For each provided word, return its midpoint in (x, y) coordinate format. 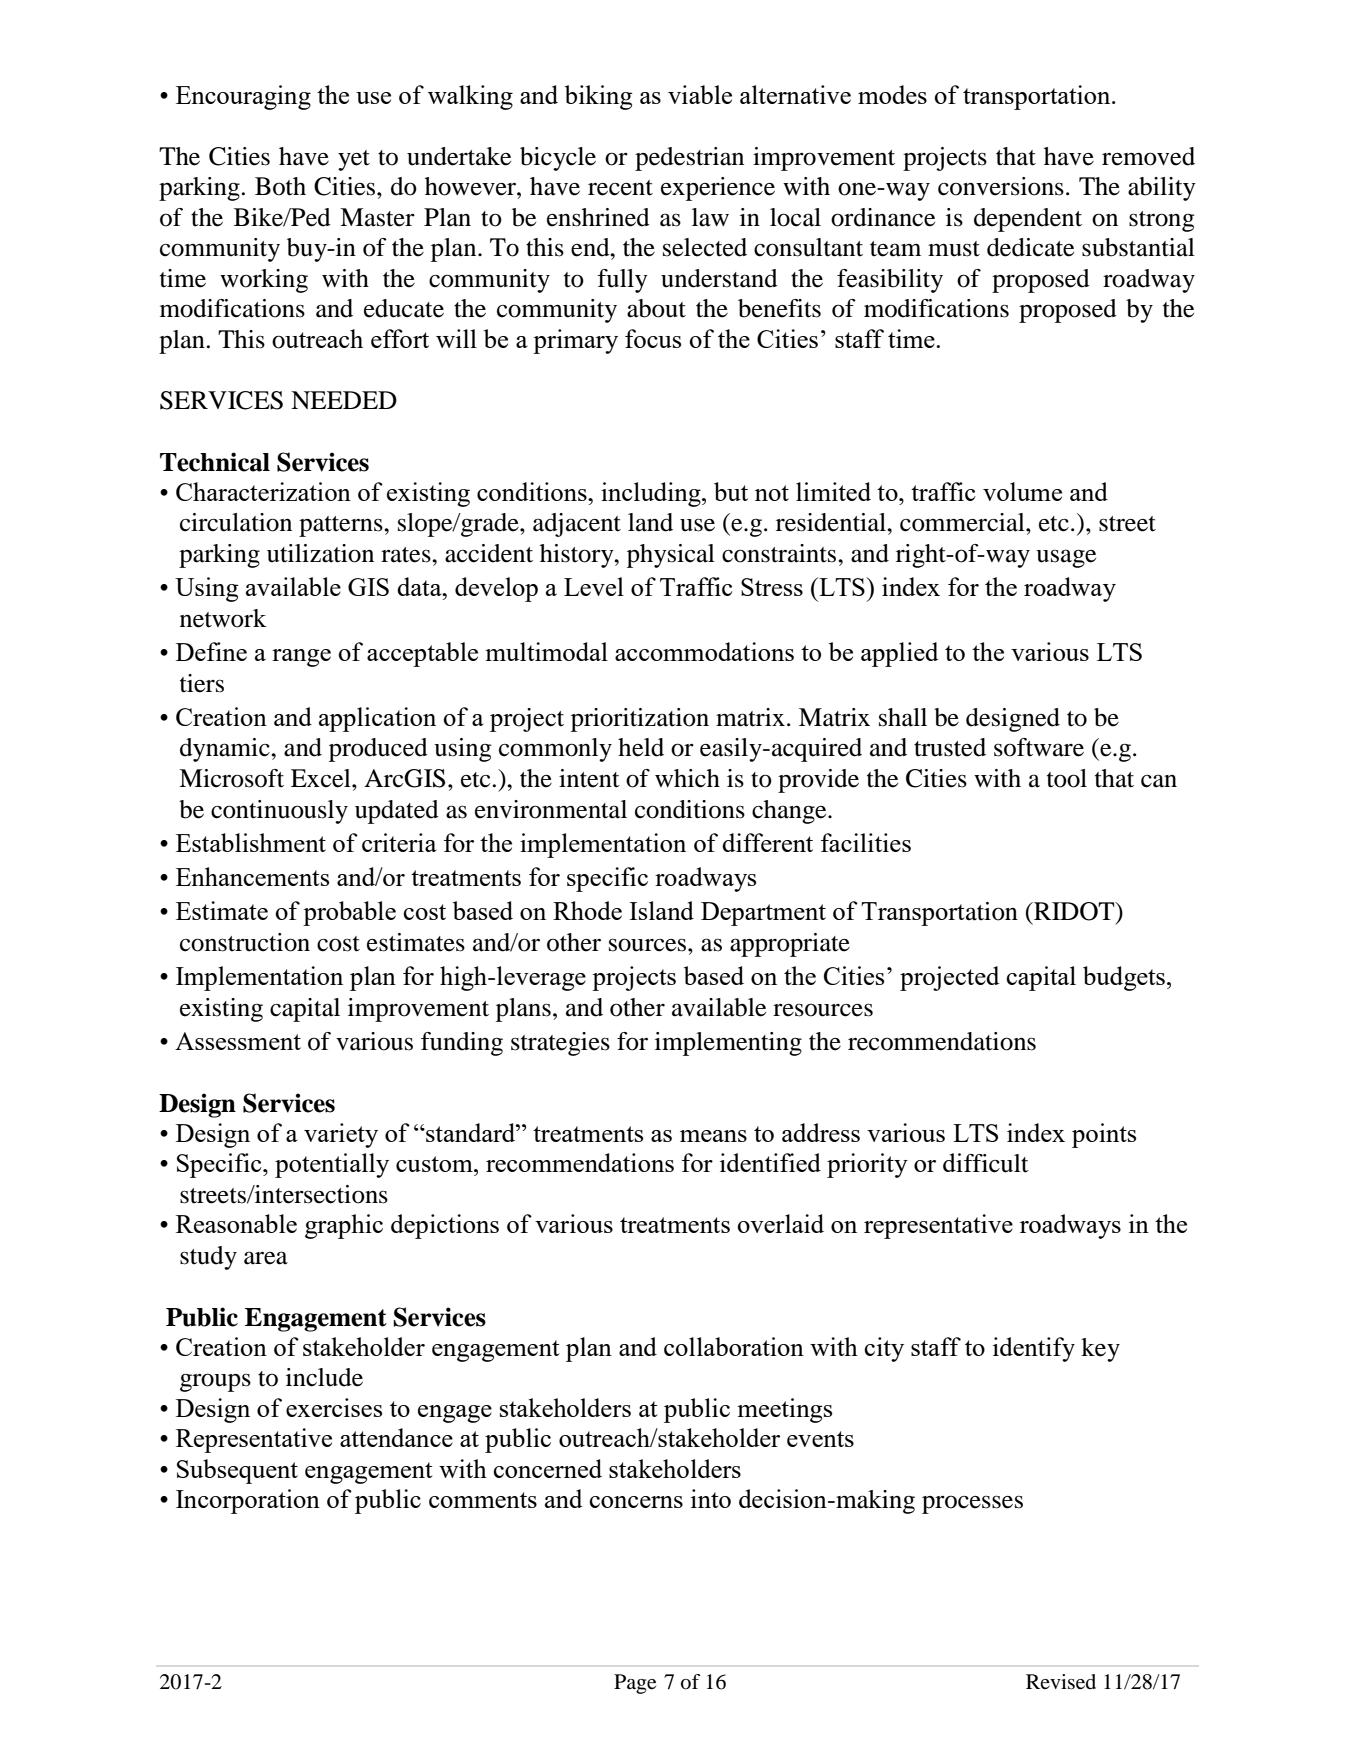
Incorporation (248, 1501)
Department (763, 914)
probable (349, 913)
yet (354, 160)
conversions (1001, 186)
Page (635, 1684)
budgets (1124, 978)
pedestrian (689, 159)
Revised (1061, 1682)
